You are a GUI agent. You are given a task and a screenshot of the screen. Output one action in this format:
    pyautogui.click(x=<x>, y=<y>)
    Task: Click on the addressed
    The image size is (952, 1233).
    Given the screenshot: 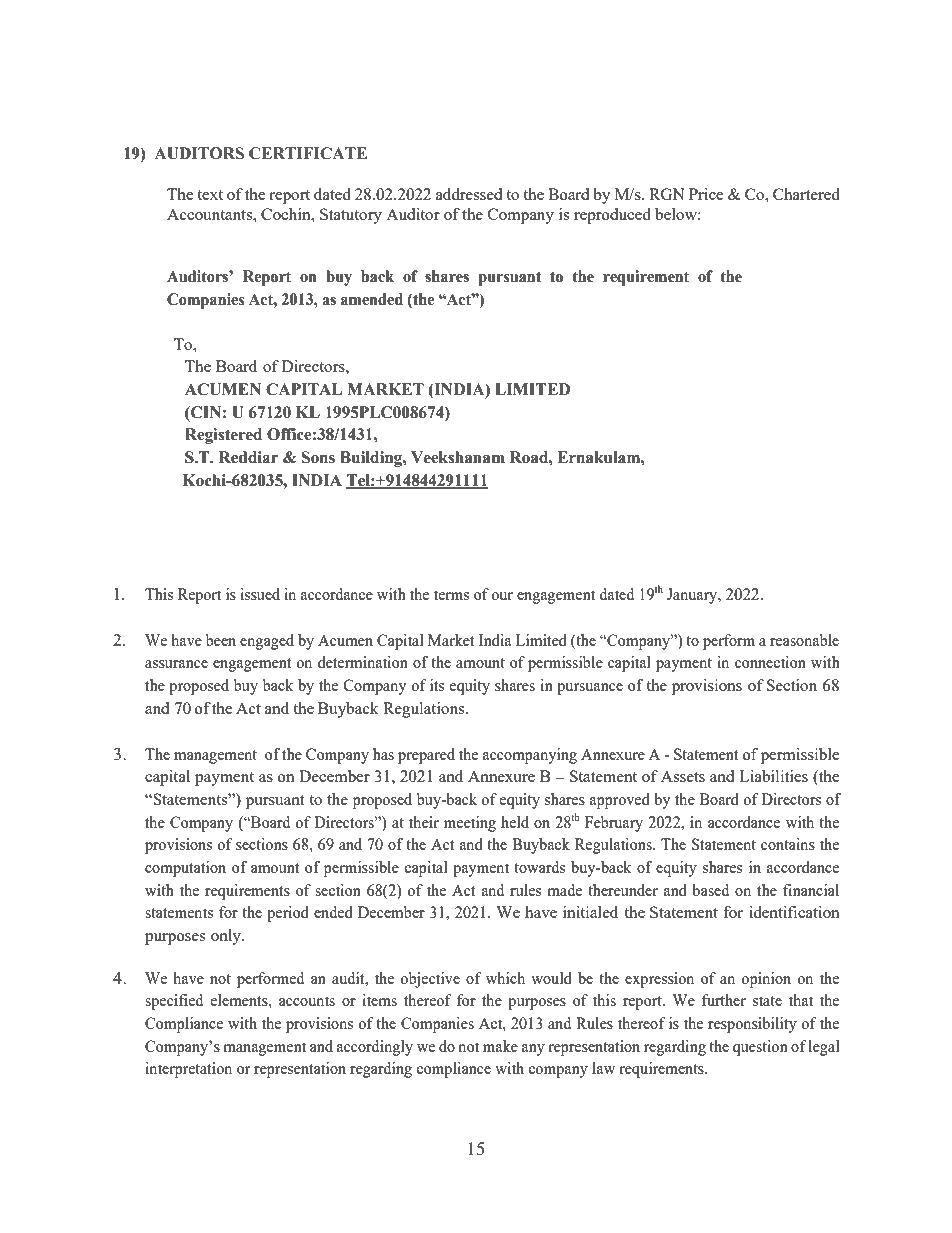 What is the action you would take?
    pyautogui.click(x=469, y=194)
